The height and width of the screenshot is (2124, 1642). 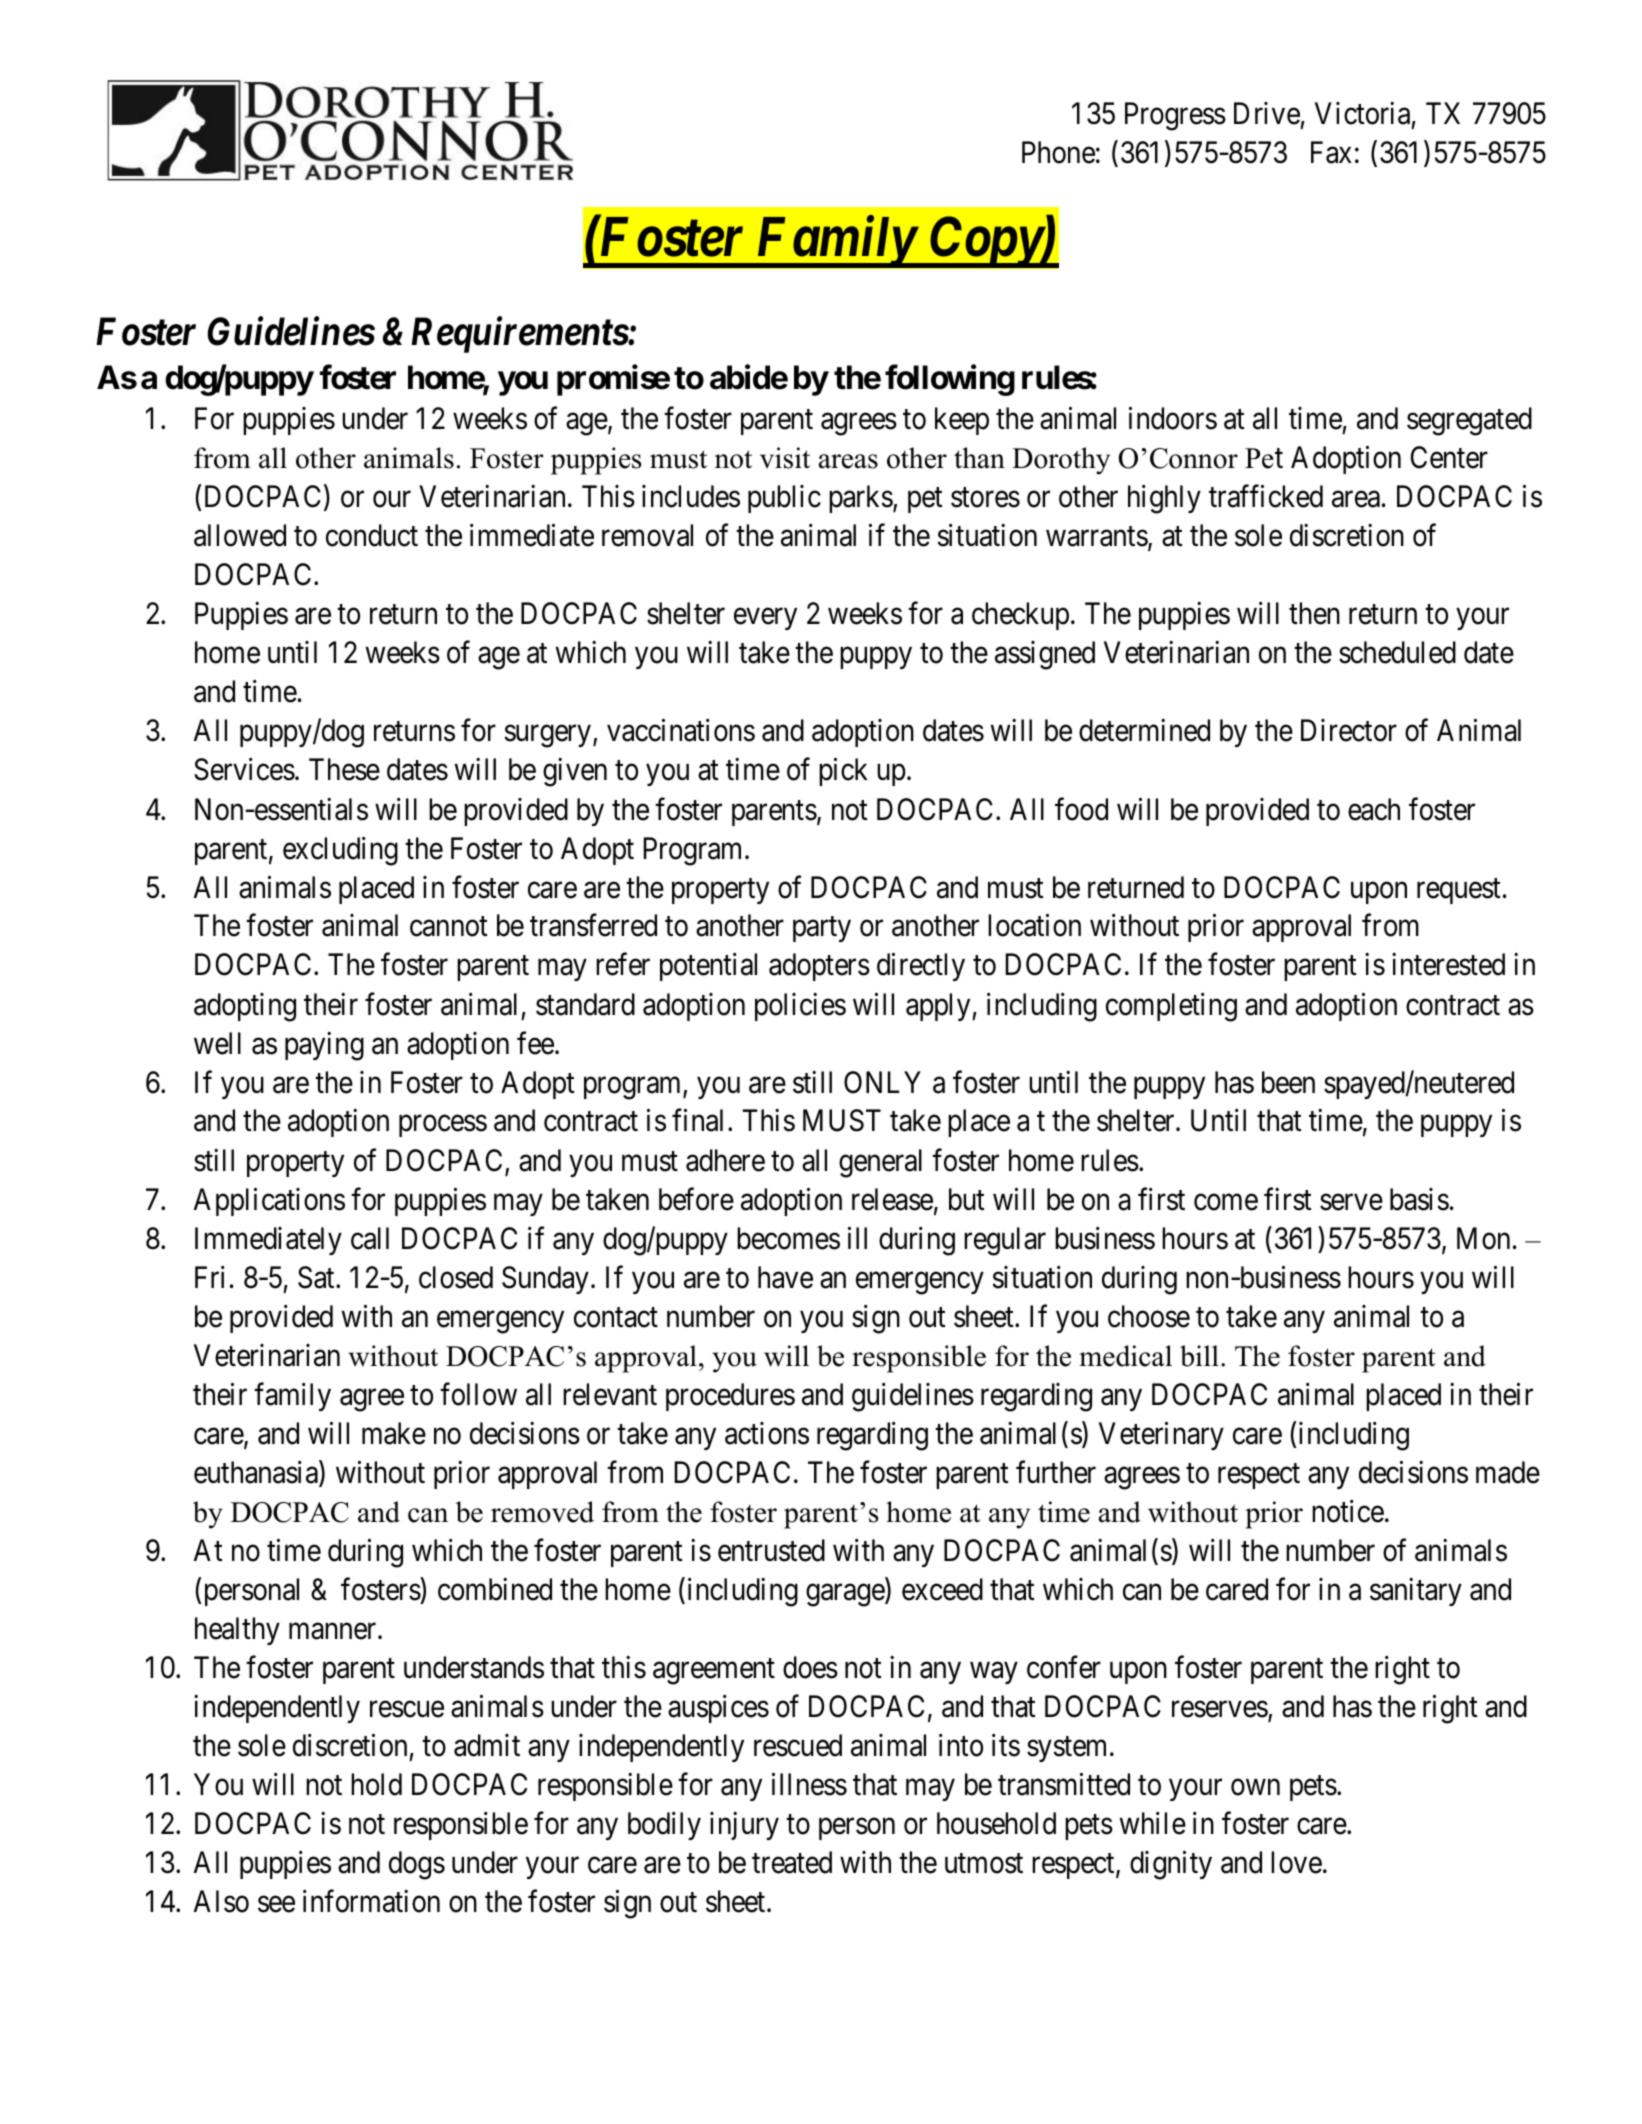 What do you see at coordinates (792, 1862) in the screenshot?
I see `treated` at bounding box center [792, 1862].
